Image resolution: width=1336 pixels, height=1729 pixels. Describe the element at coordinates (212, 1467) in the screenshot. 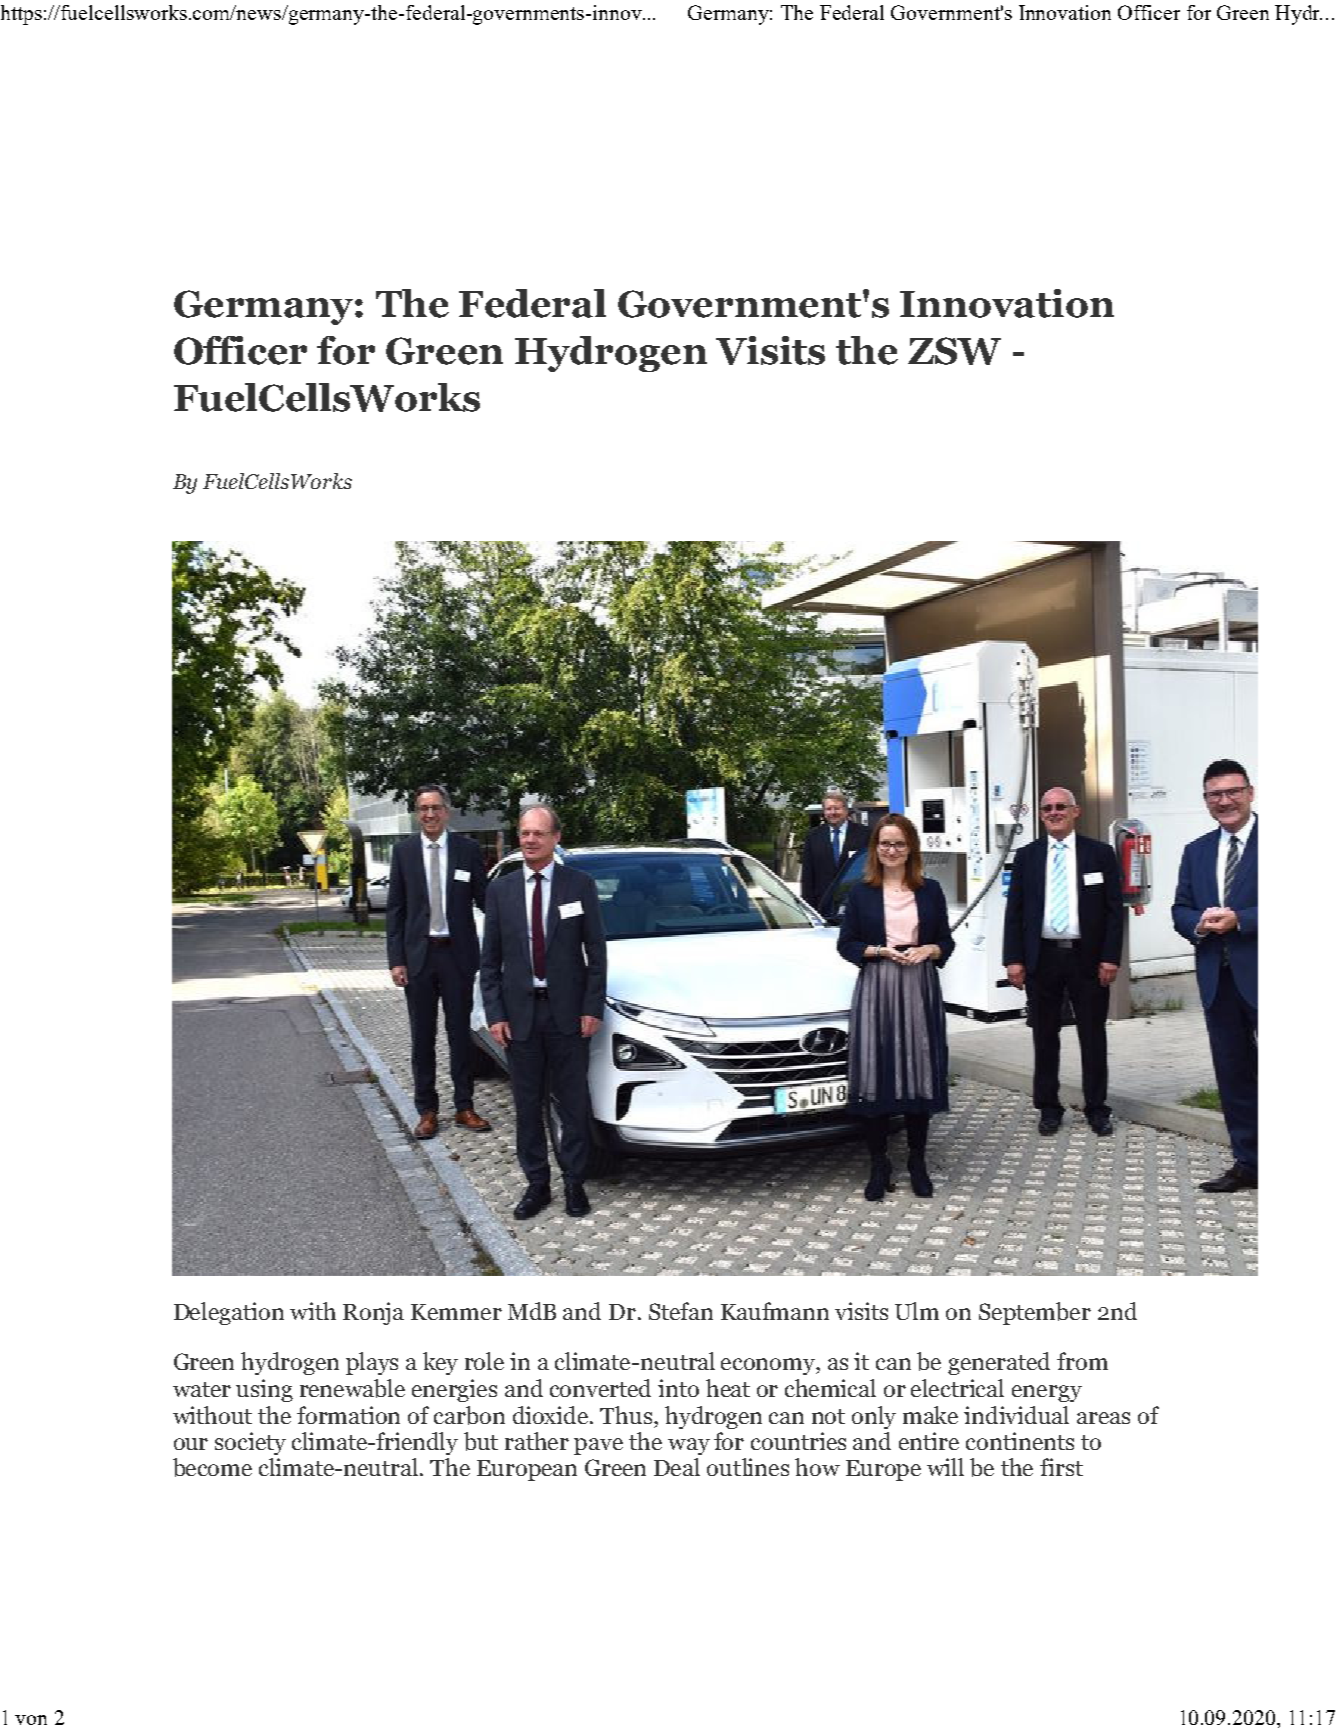

I see `become` at that location.
